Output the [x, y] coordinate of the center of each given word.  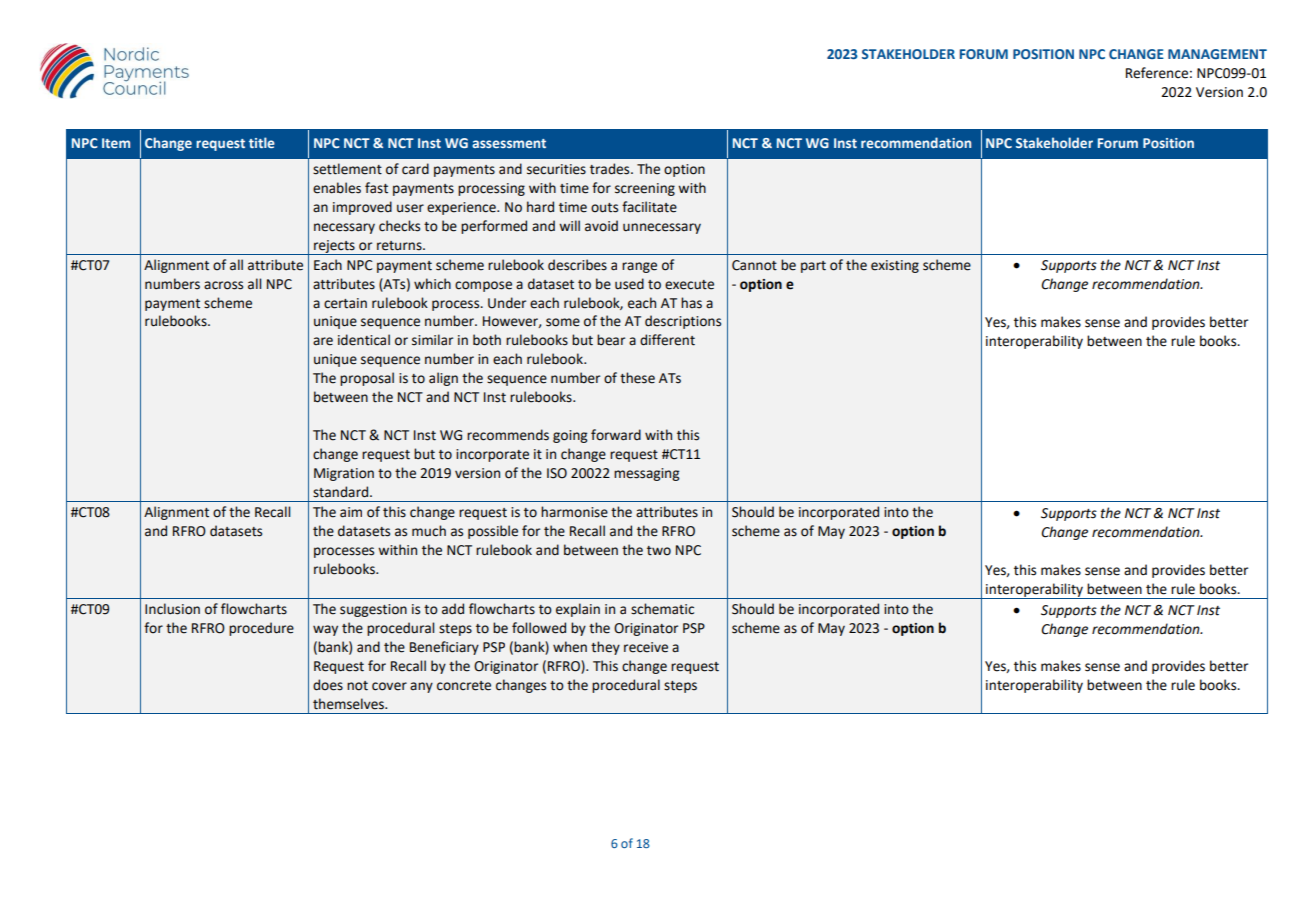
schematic [662, 609]
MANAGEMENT [1217, 54]
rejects [334, 247]
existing [895, 266]
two [659, 551]
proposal [367, 379]
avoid [601, 226]
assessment [509, 143]
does [328, 685]
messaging [646, 474]
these [637, 378]
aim [351, 512]
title [262, 142]
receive [646, 647]
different [667, 340]
